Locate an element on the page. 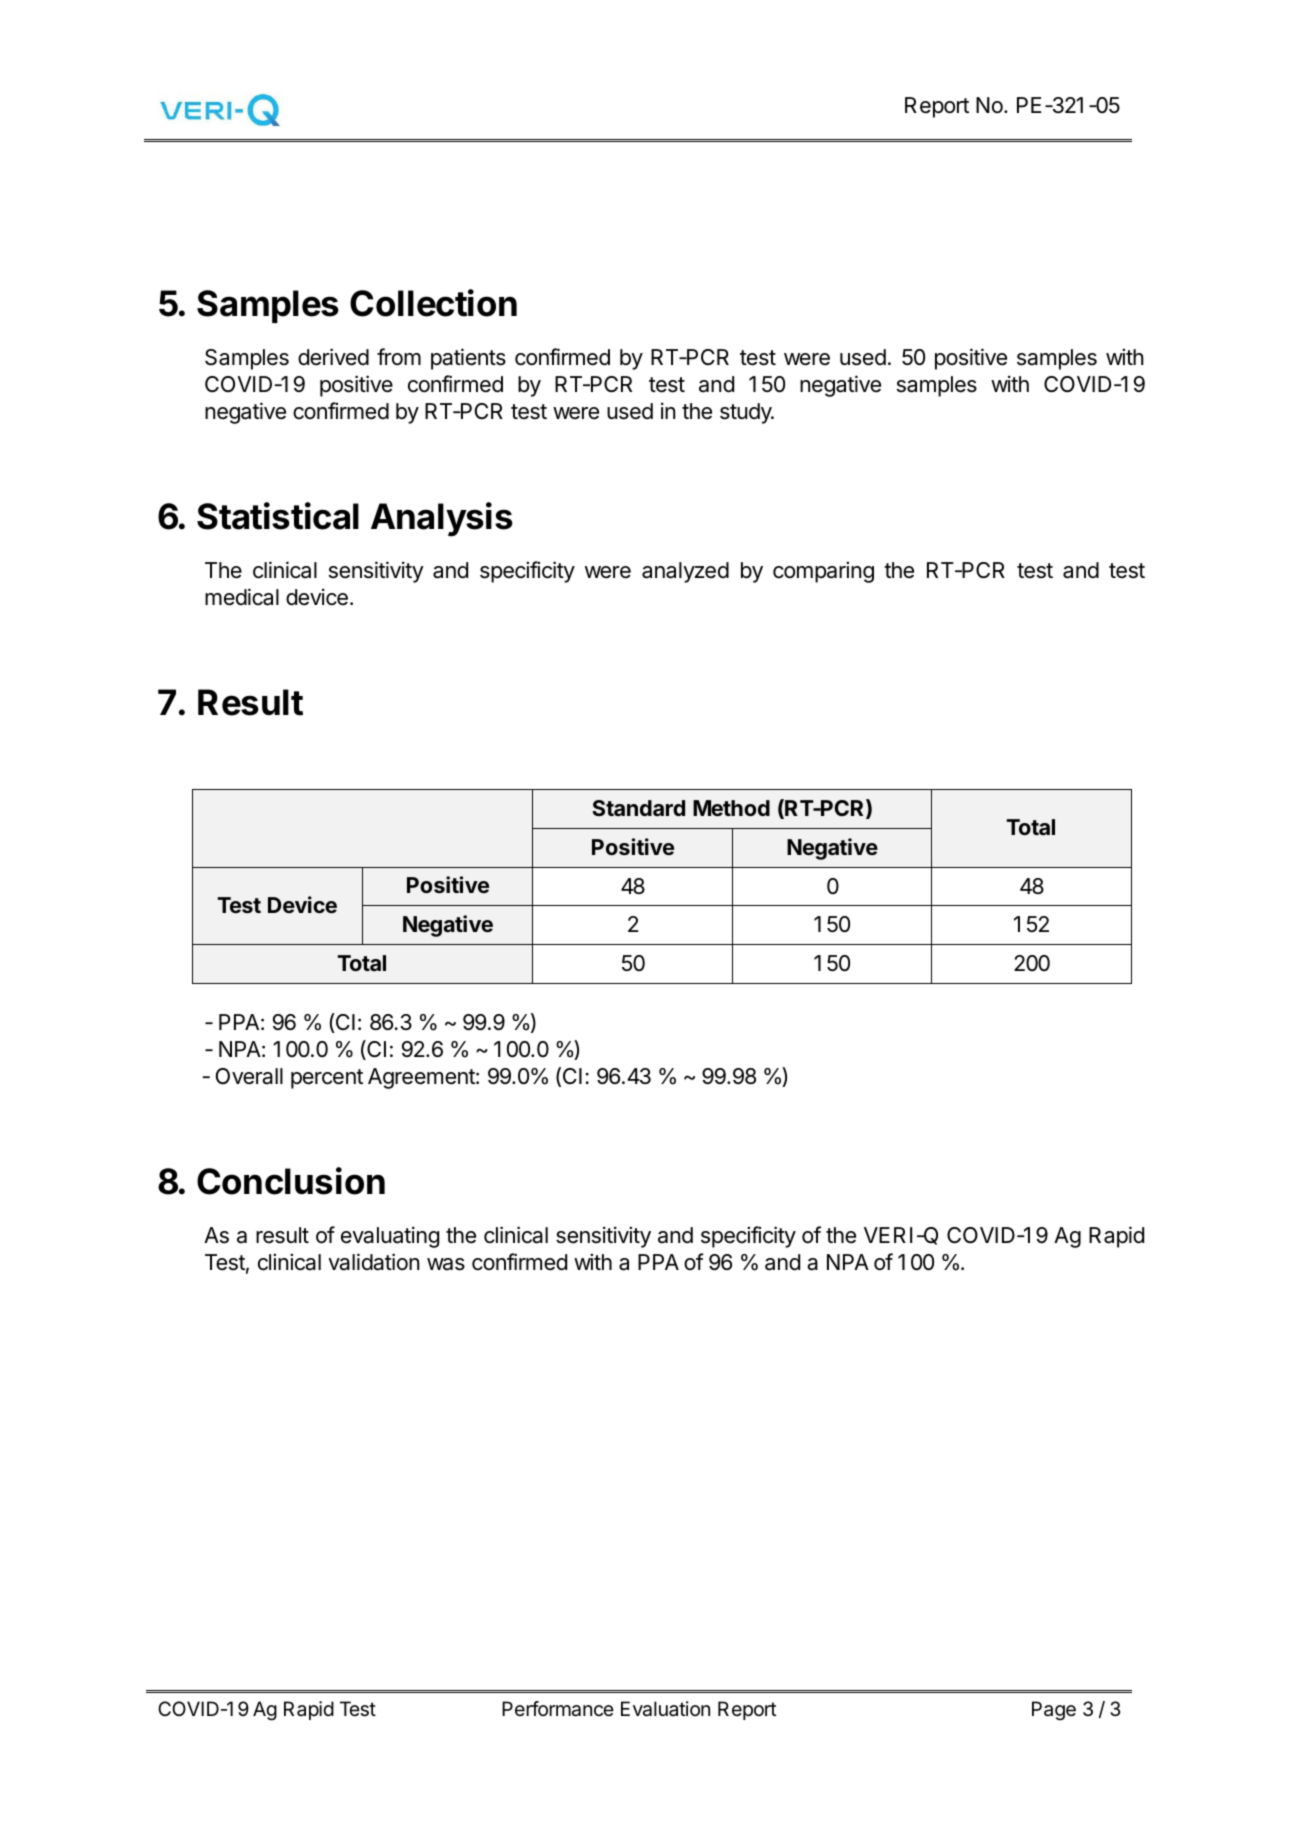 This page has height=1841, width=1302. derived is located at coordinates (333, 357).
